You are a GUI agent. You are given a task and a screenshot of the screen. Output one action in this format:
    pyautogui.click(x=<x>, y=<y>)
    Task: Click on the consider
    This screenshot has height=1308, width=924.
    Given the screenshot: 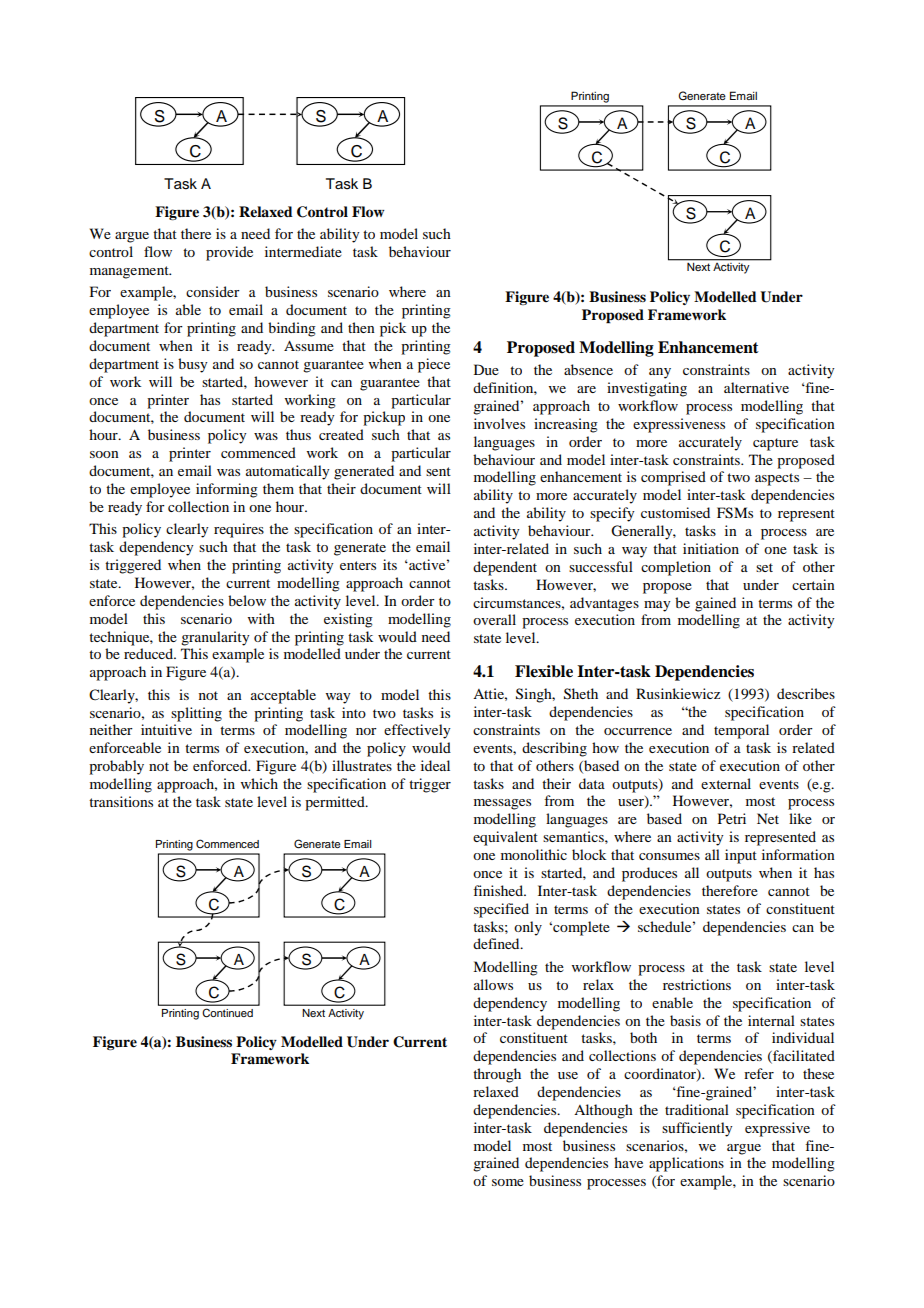 What is the action you would take?
    pyautogui.click(x=213, y=291)
